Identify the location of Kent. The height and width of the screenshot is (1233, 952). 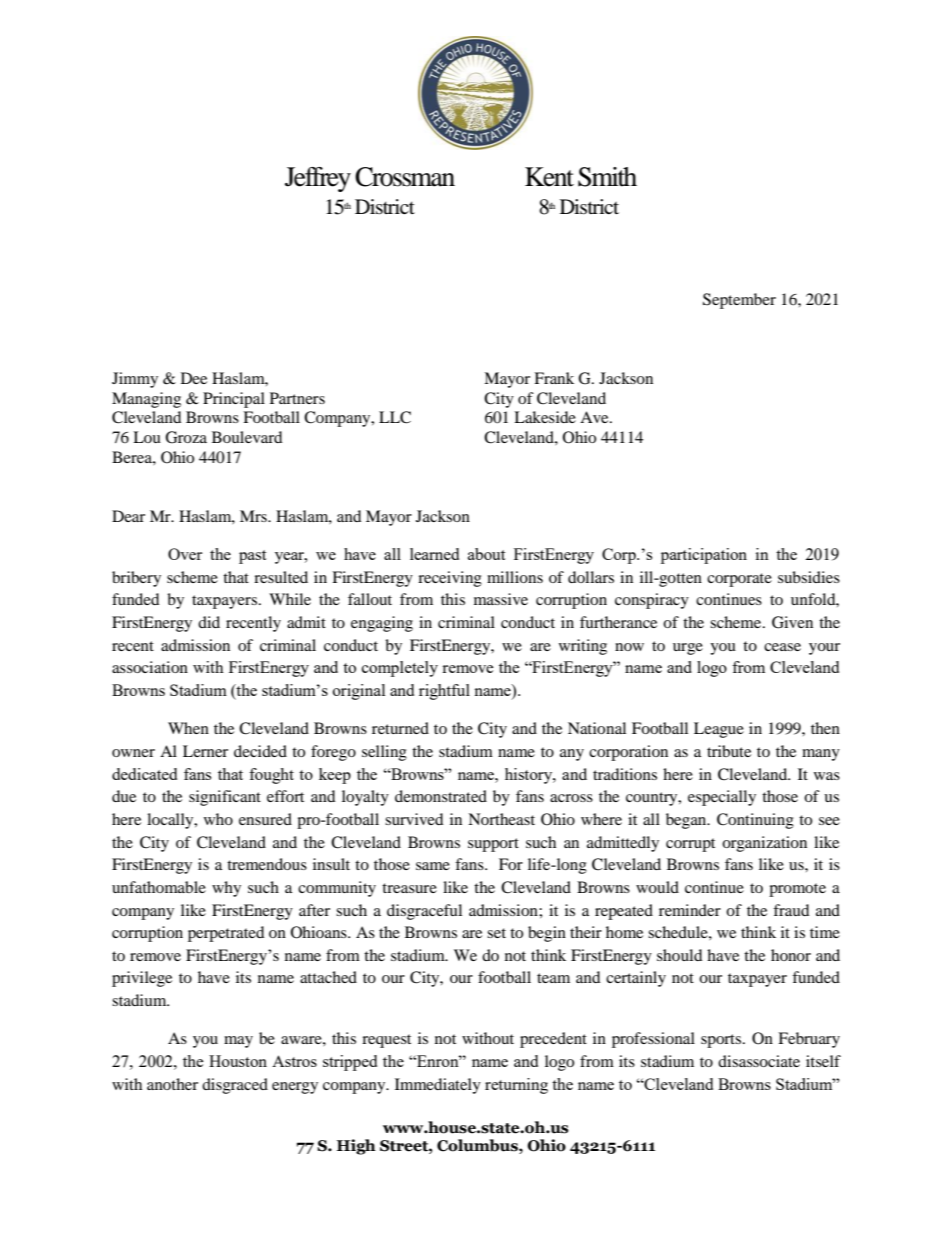
(549, 177).
